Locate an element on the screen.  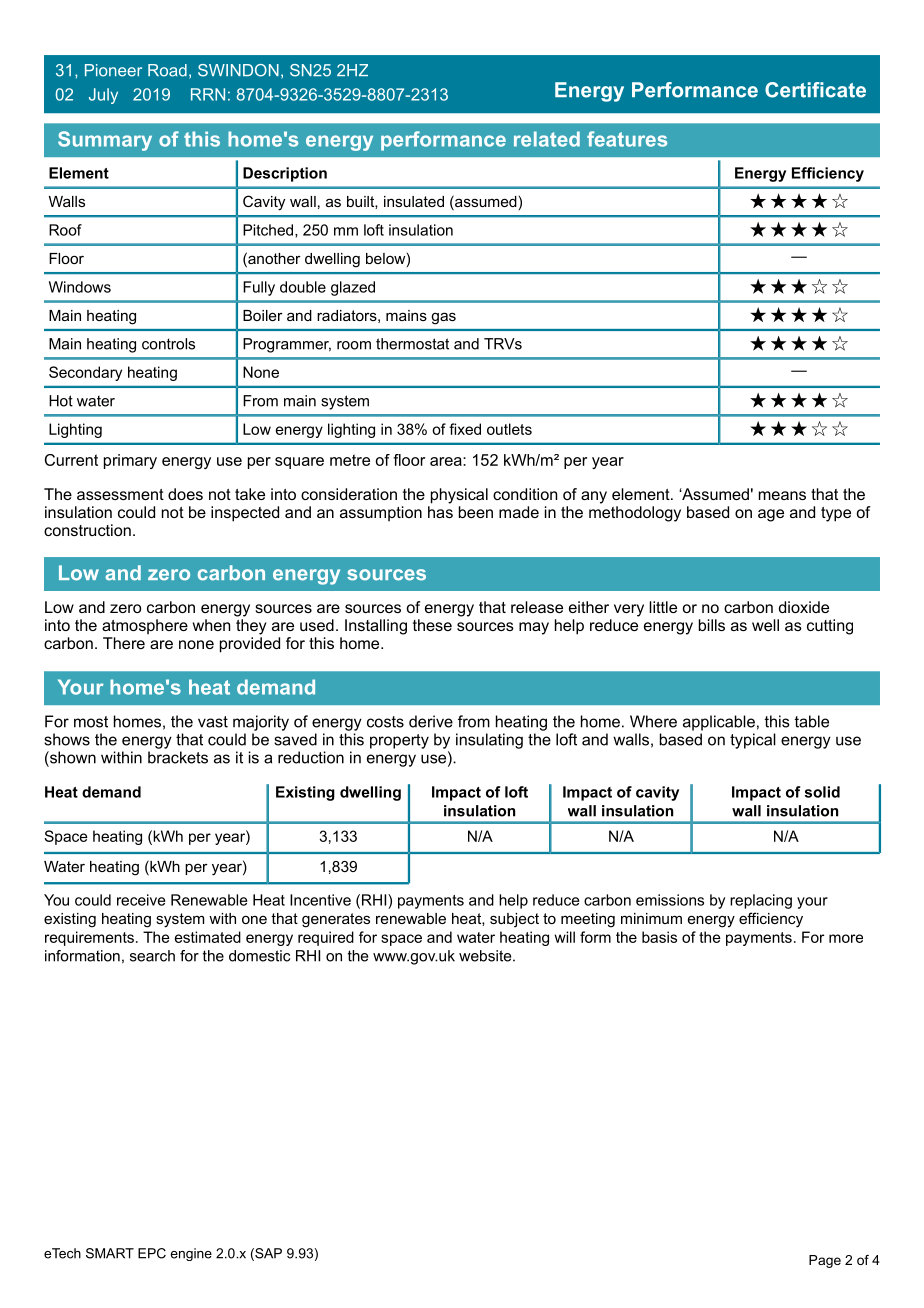
engine is located at coordinates (191, 1254).
